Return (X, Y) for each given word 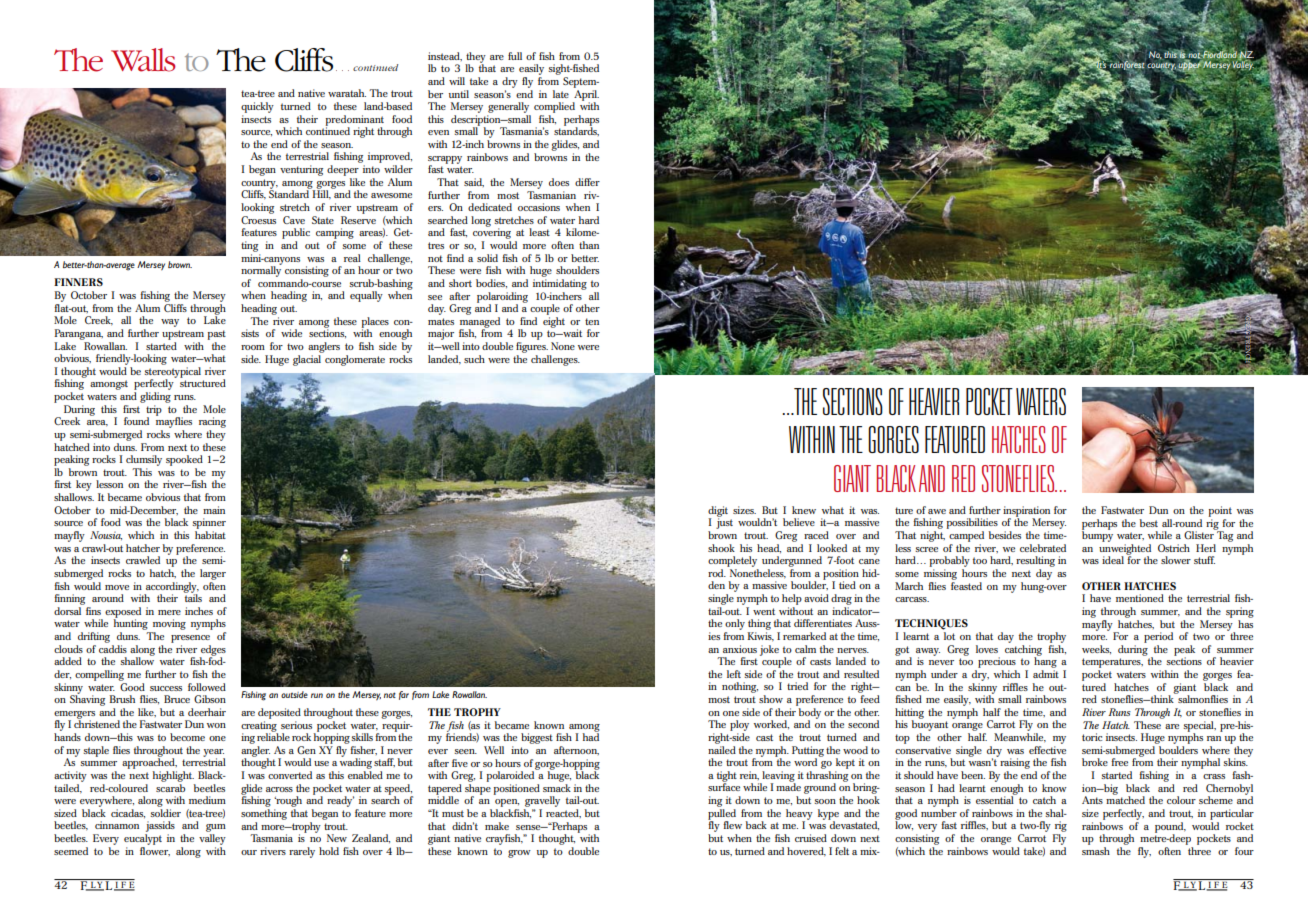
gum (216, 829)
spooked (184, 460)
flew (732, 825)
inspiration (1026, 512)
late (561, 94)
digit (718, 512)
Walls (143, 60)
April (585, 95)
